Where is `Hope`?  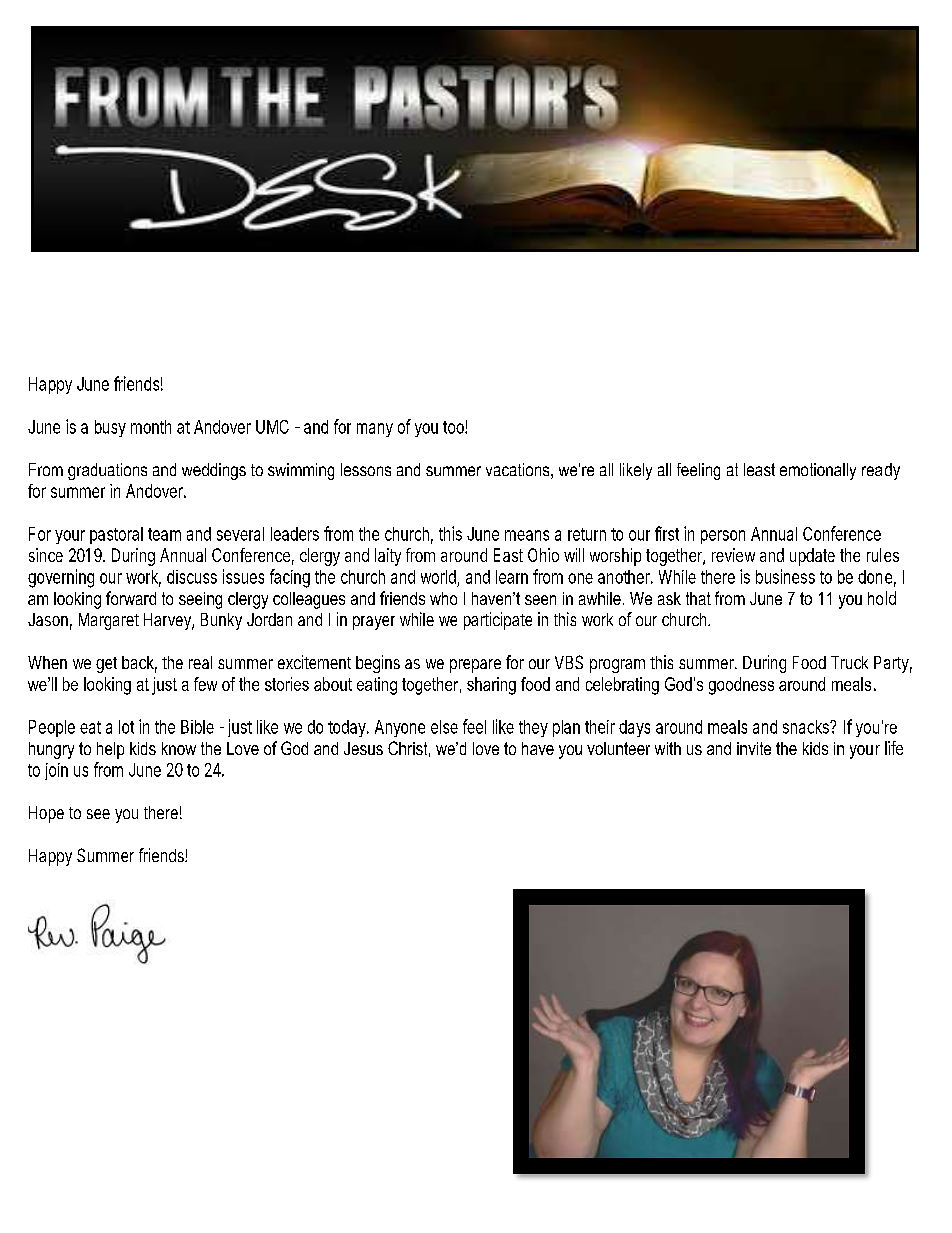
Hope is located at coordinates (46, 814).
